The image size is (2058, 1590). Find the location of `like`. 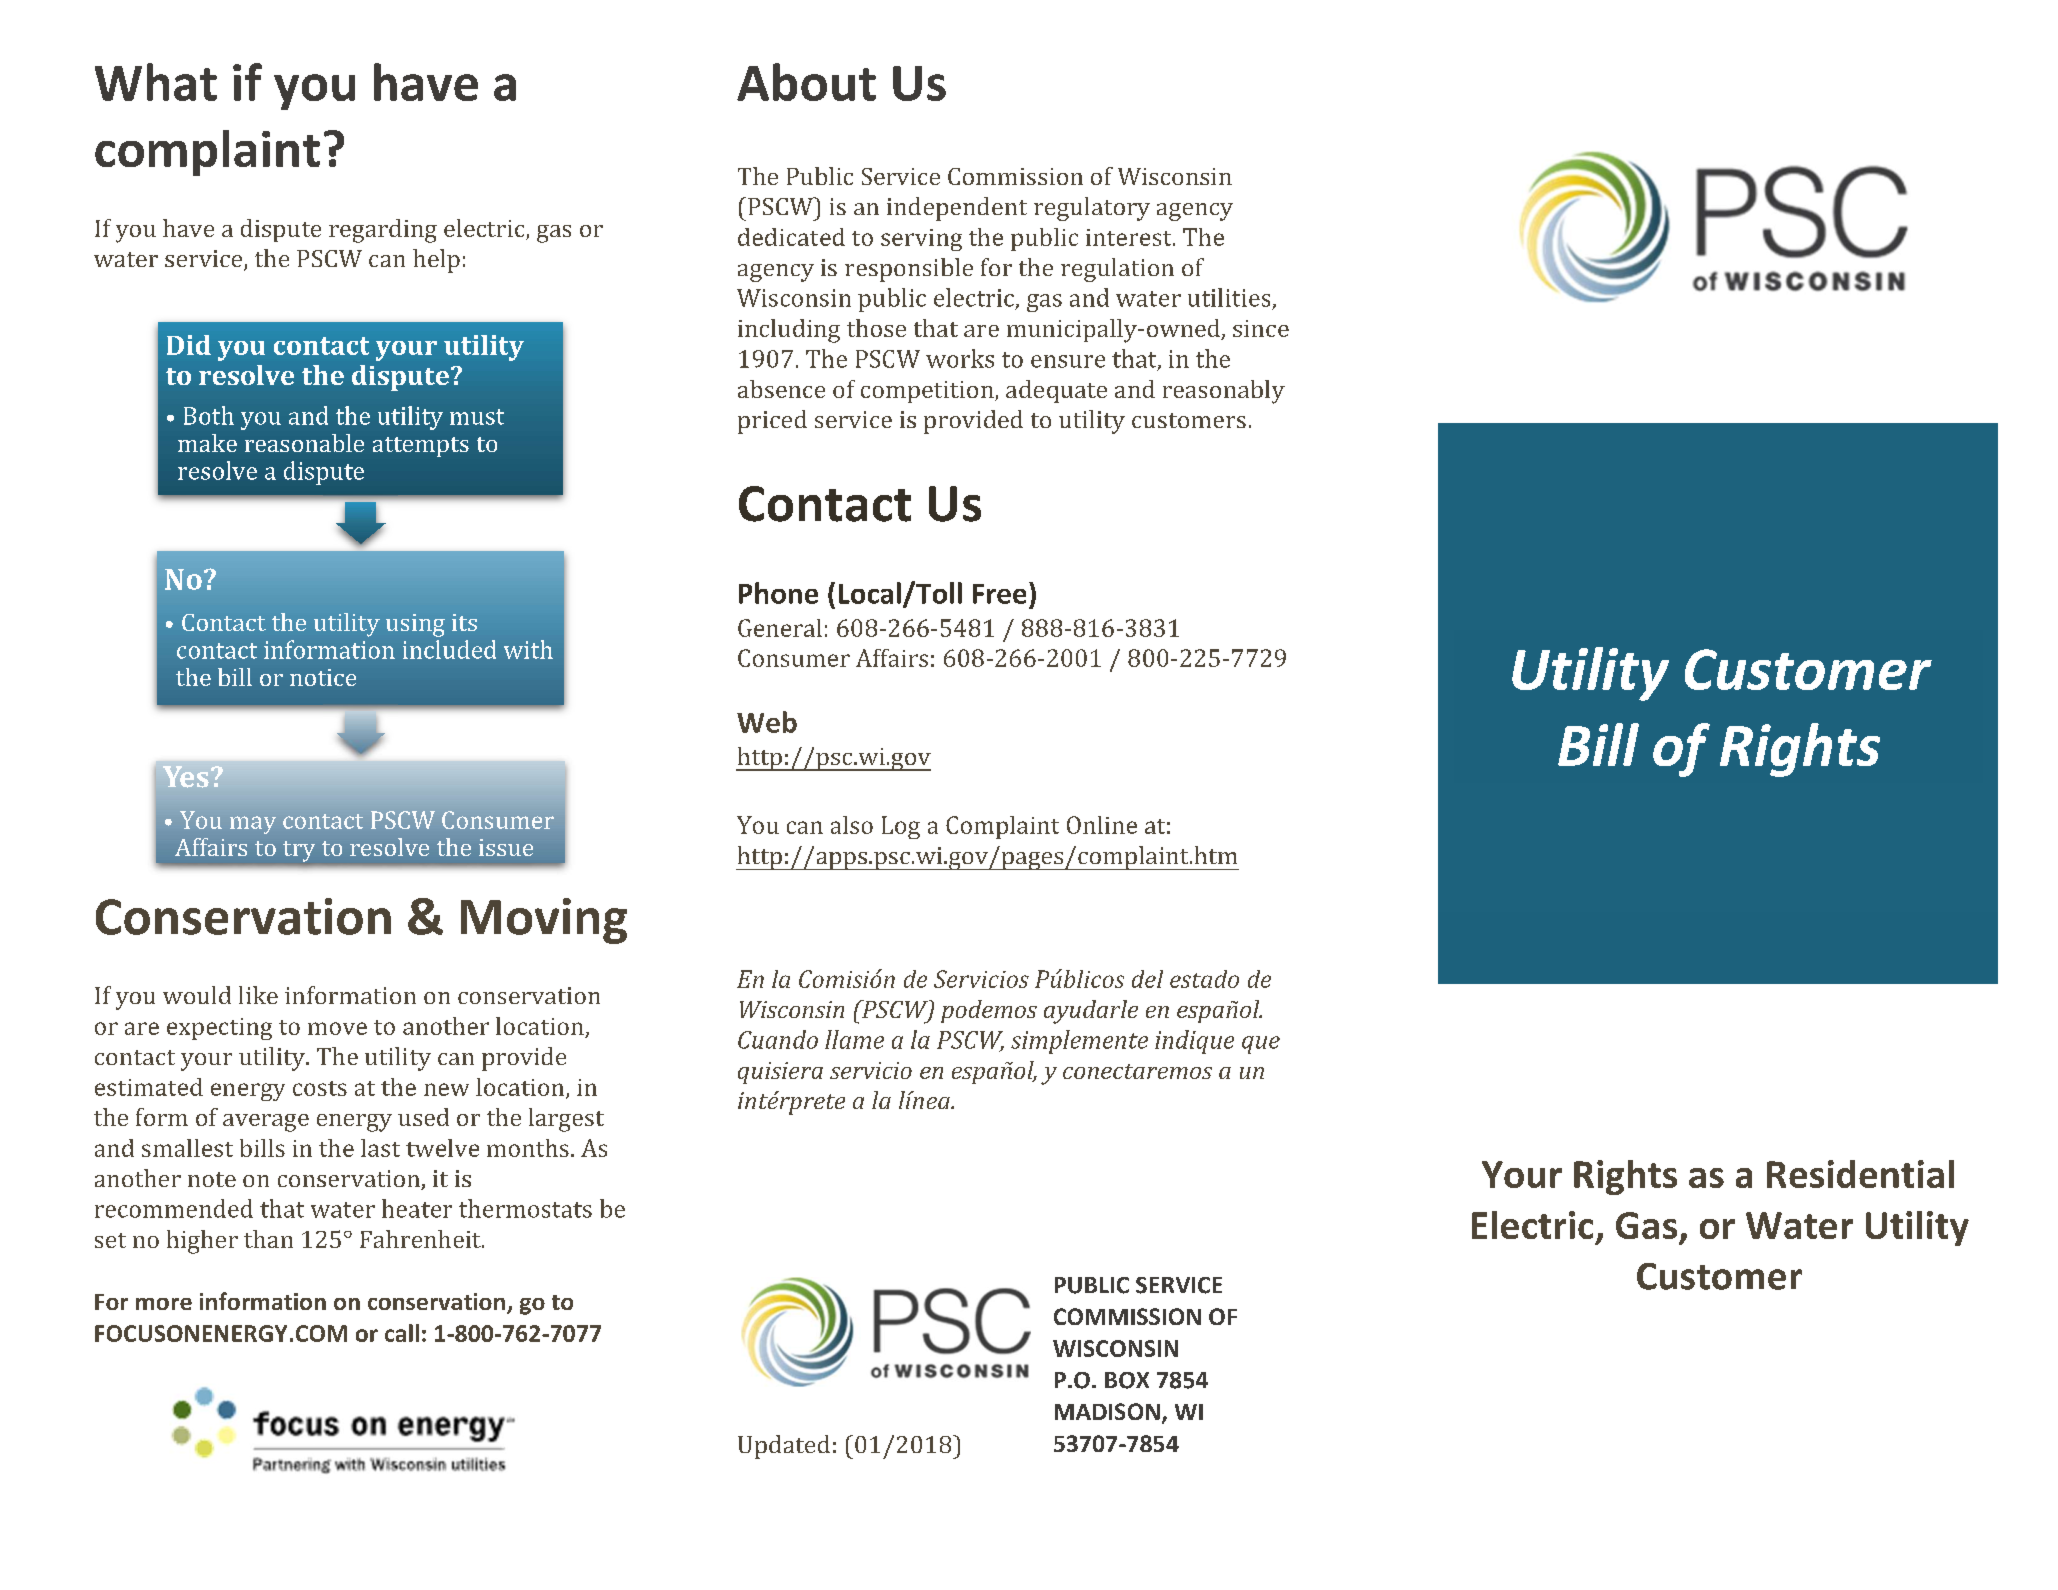

like is located at coordinates (258, 995).
